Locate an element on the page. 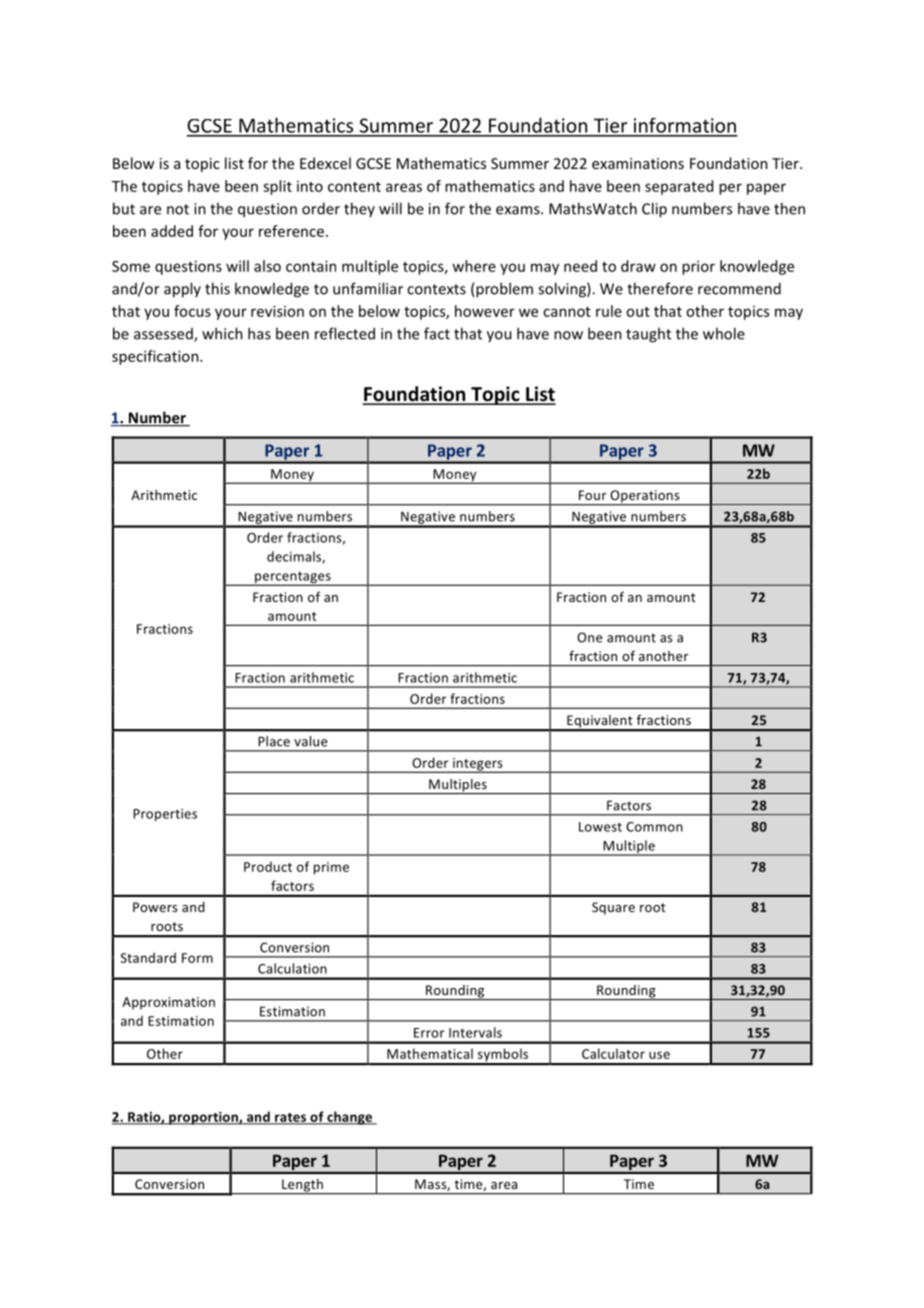  where is located at coordinates (474, 266).
